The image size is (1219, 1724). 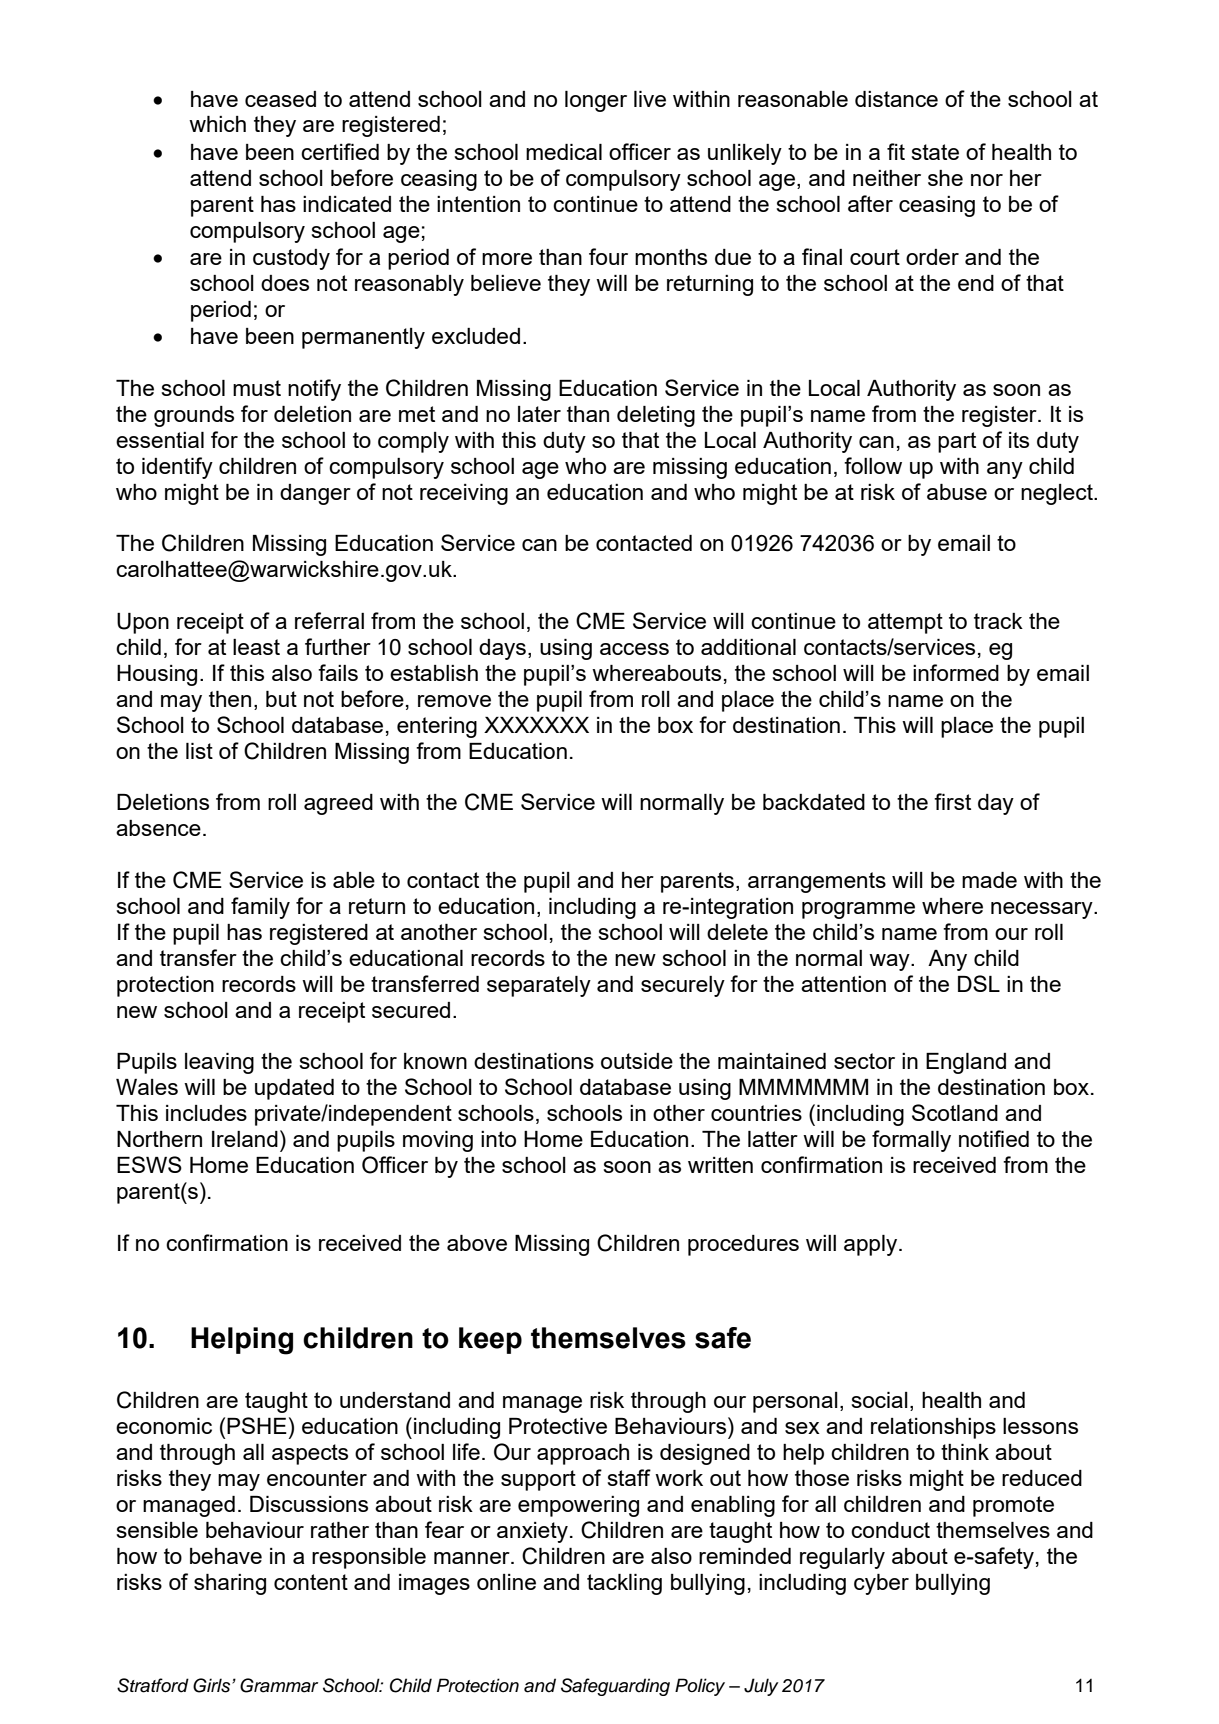 What do you see at coordinates (935, 152) in the screenshot?
I see `state` at bounding box center [935, 152].
